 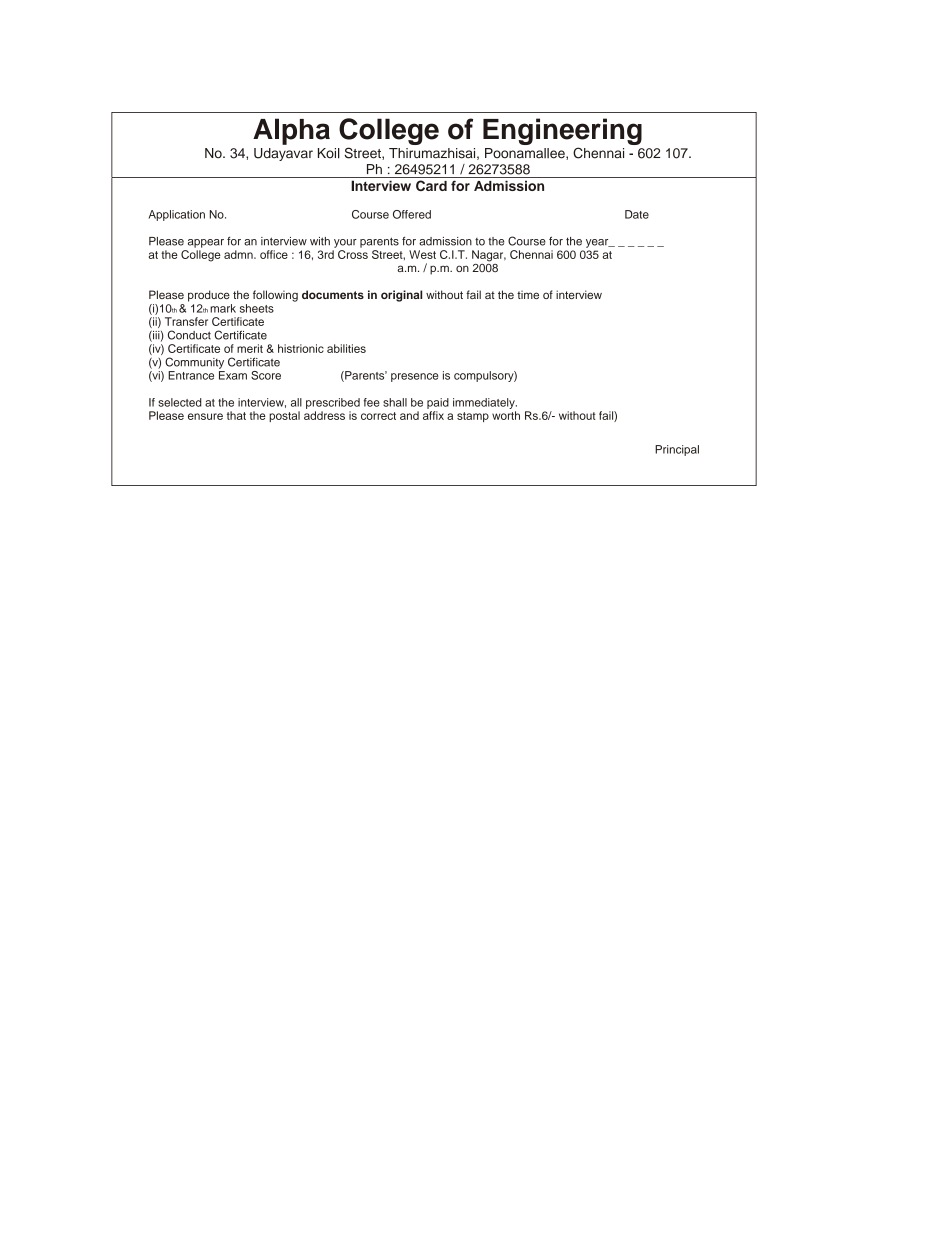 What do you see at coordinates (528, 294) in the document?
I see `time` at bounding box center [528, 294].
